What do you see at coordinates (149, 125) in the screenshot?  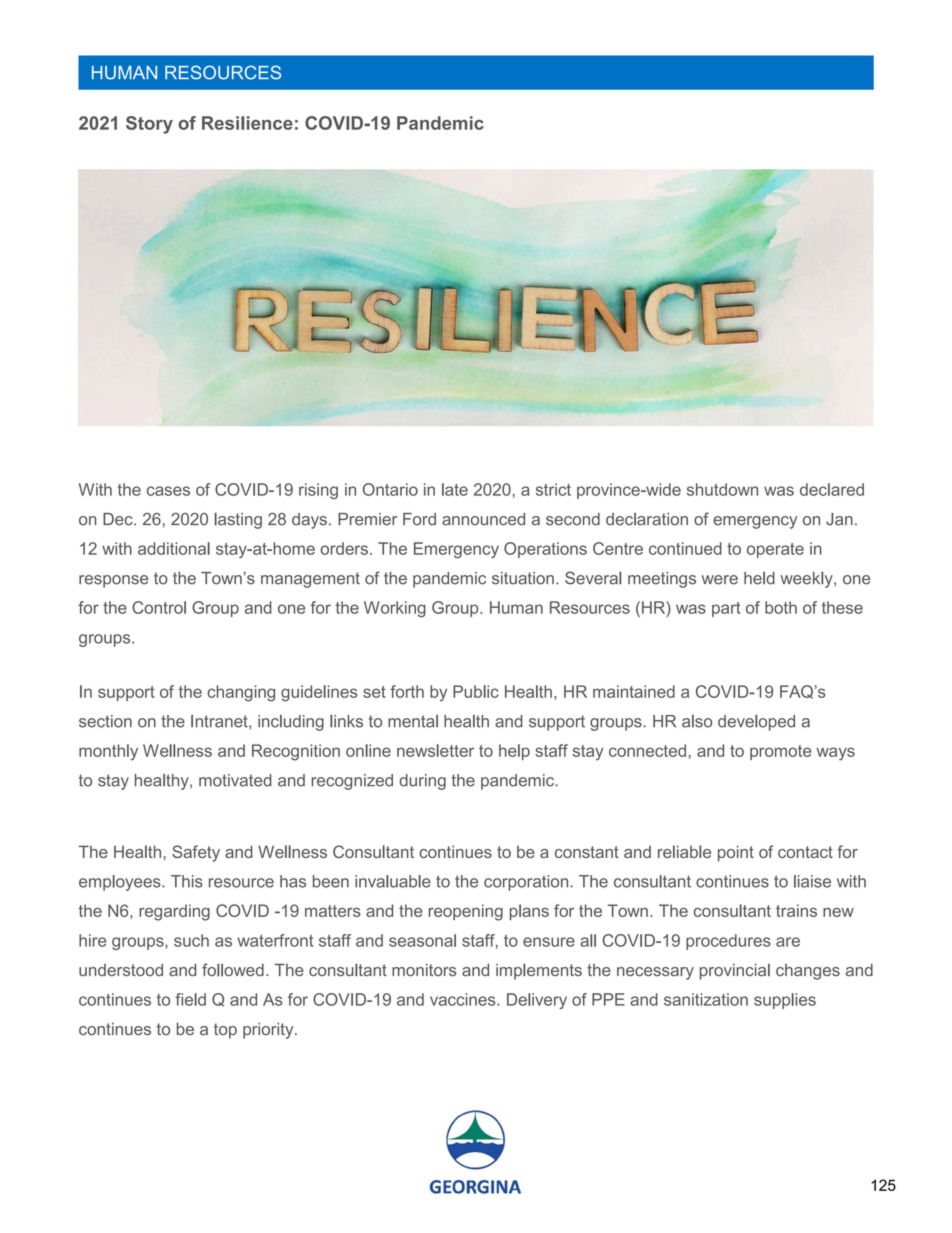 I see `Story` at bounding box center [149, 125].
